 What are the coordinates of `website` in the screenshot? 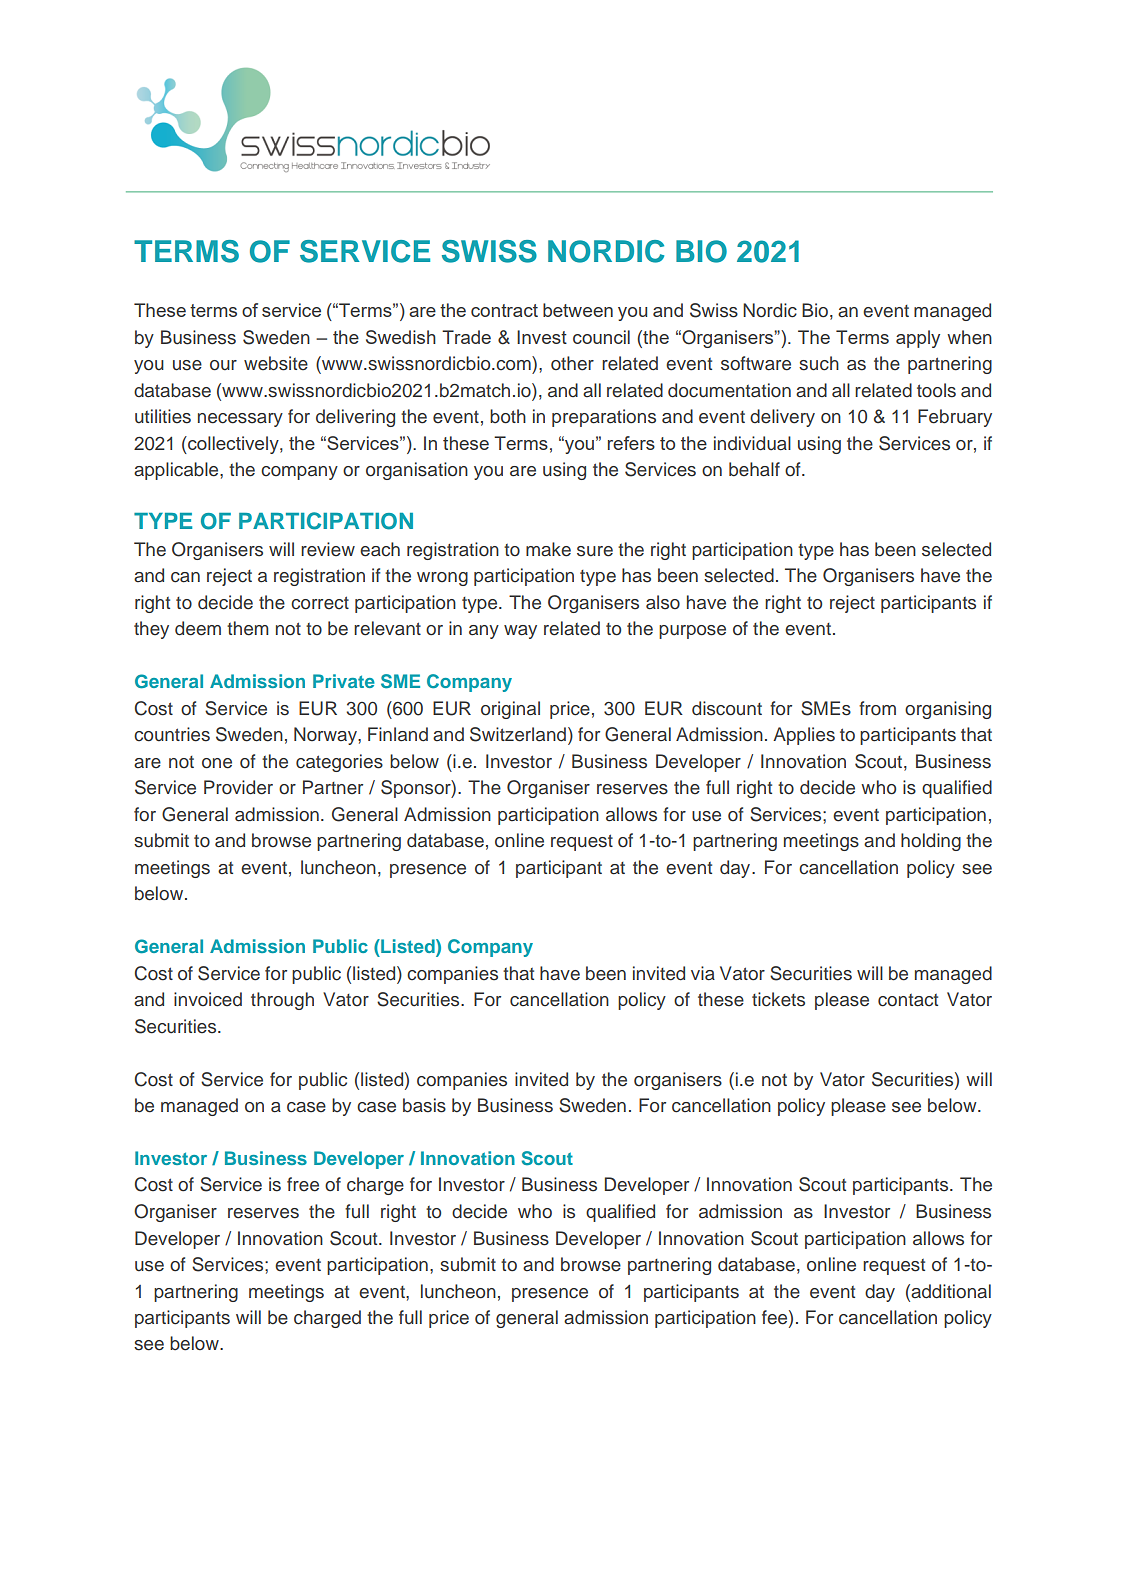 It's located at (276, 363).
